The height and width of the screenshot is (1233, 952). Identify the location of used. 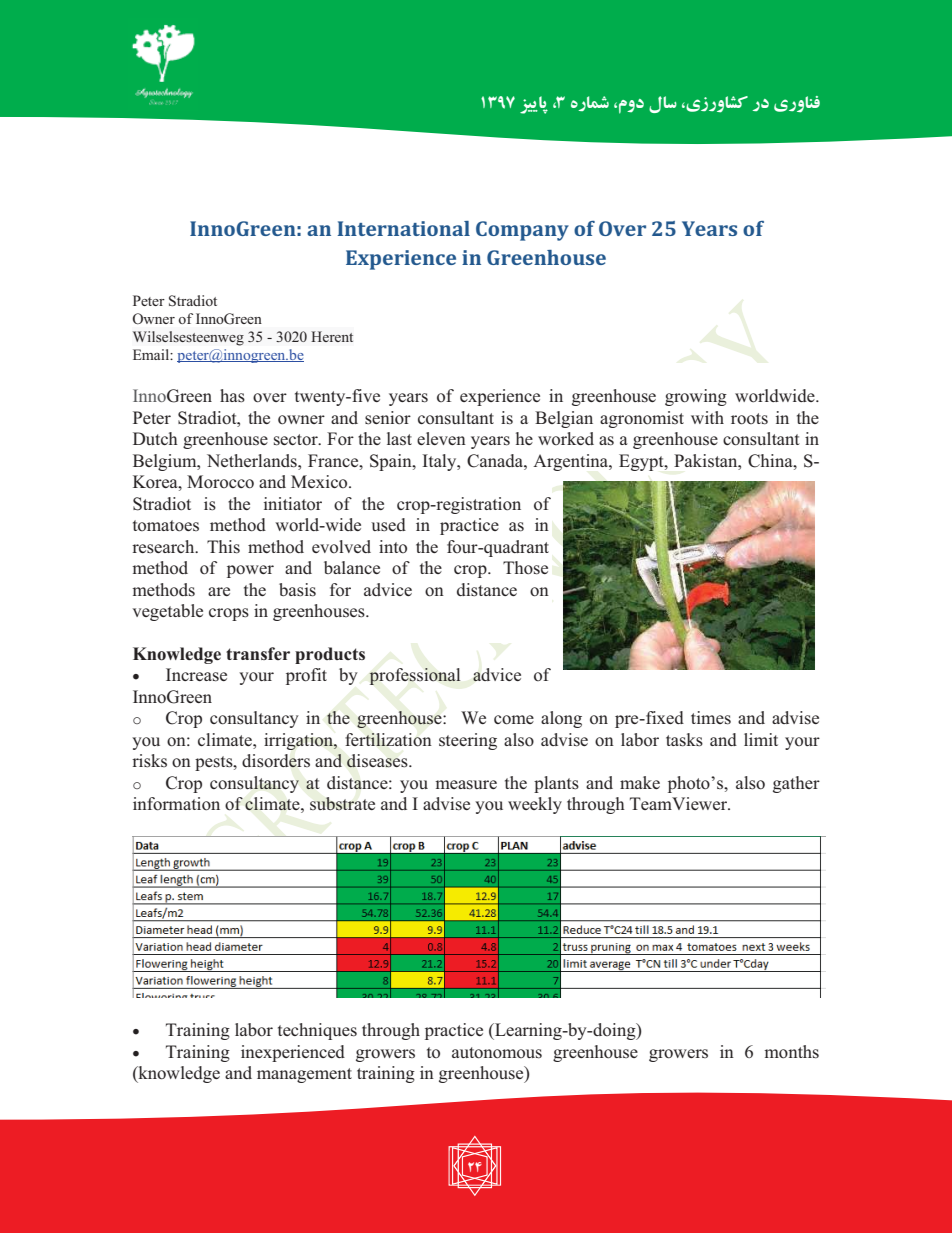
(388, 525).
